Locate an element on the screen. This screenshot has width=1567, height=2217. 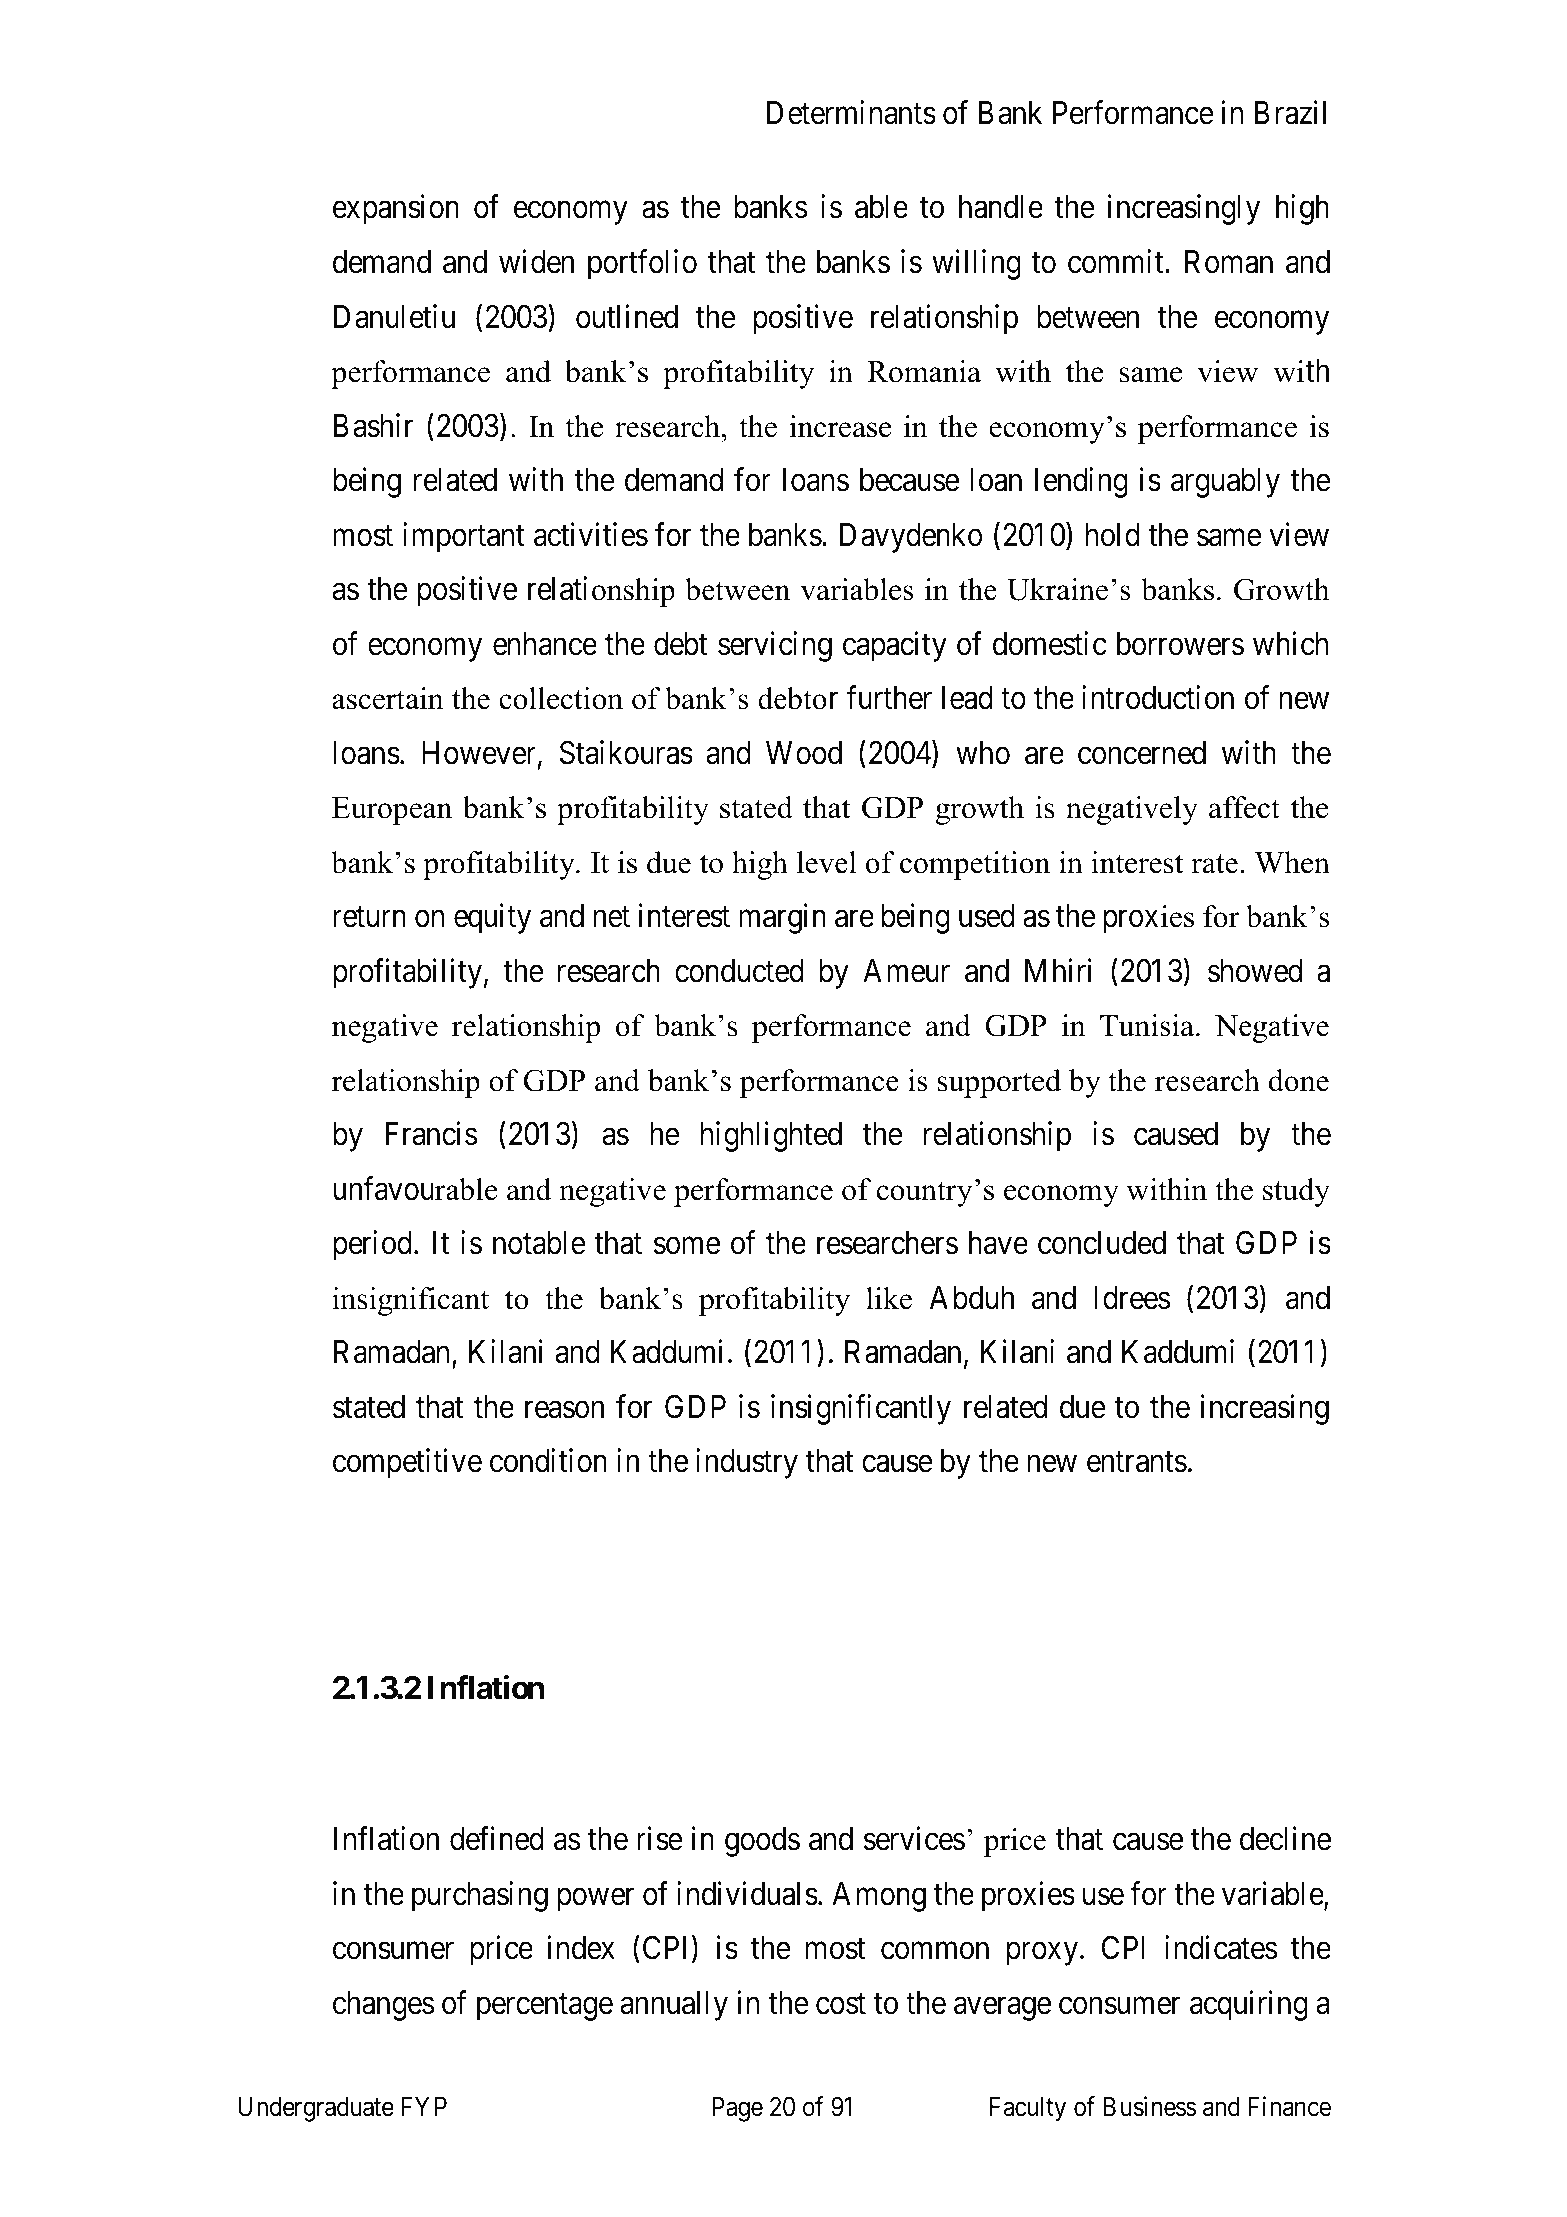
industry is located at coordinates (747, 1464).
